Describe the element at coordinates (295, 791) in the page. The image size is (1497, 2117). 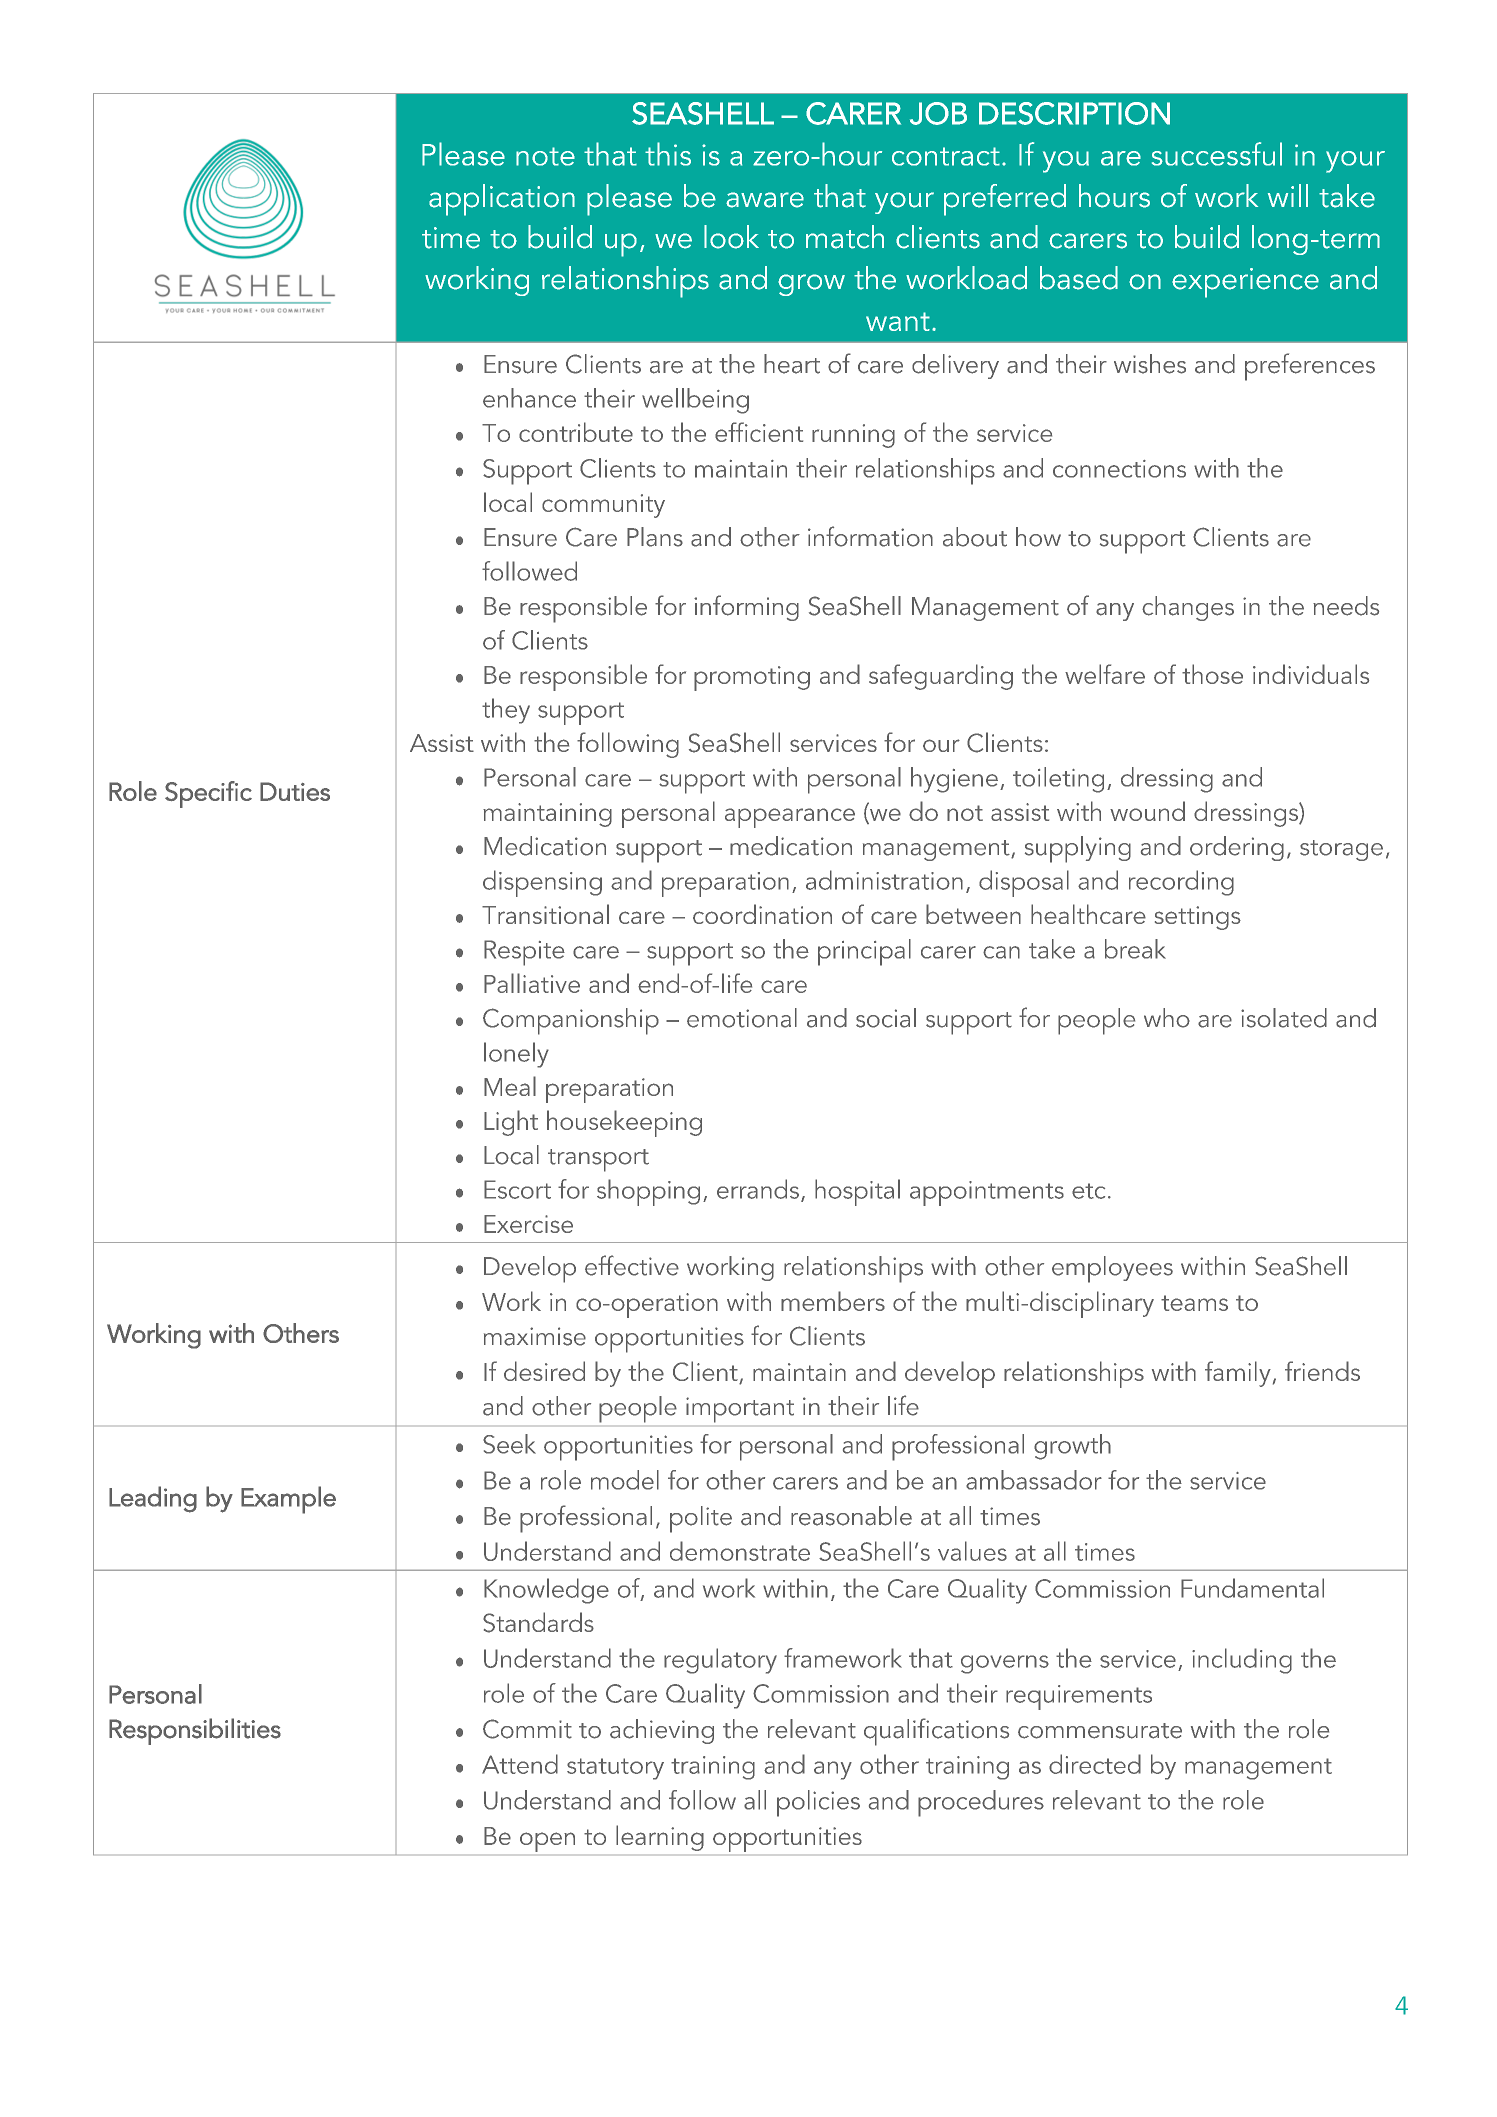
I see `Duties` at that location.
